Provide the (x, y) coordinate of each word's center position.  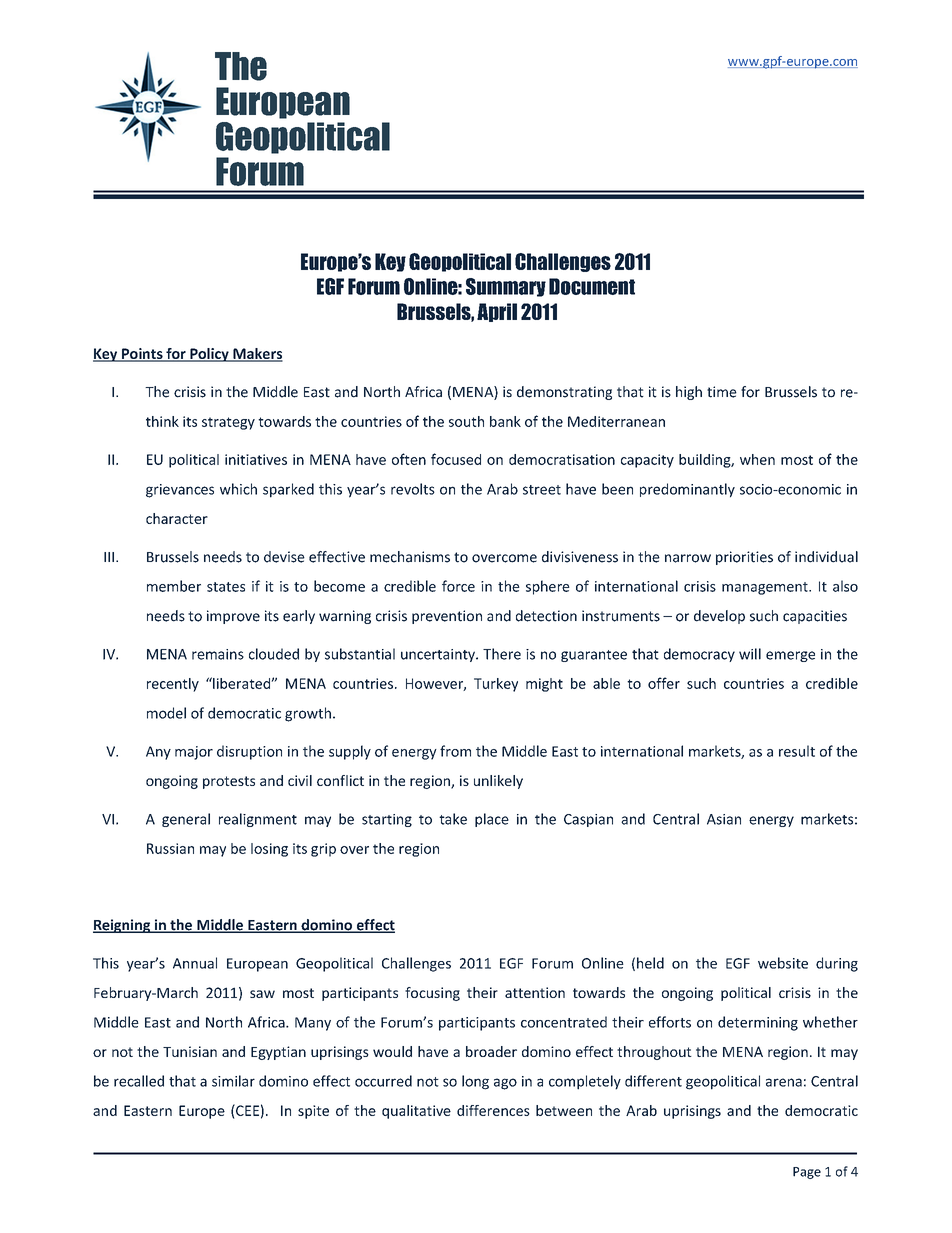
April (497, 312)
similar (233, 1081)
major (194, 753)
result (797, 751)
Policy (209, 355)
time (722, 392)
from (455, 751)
